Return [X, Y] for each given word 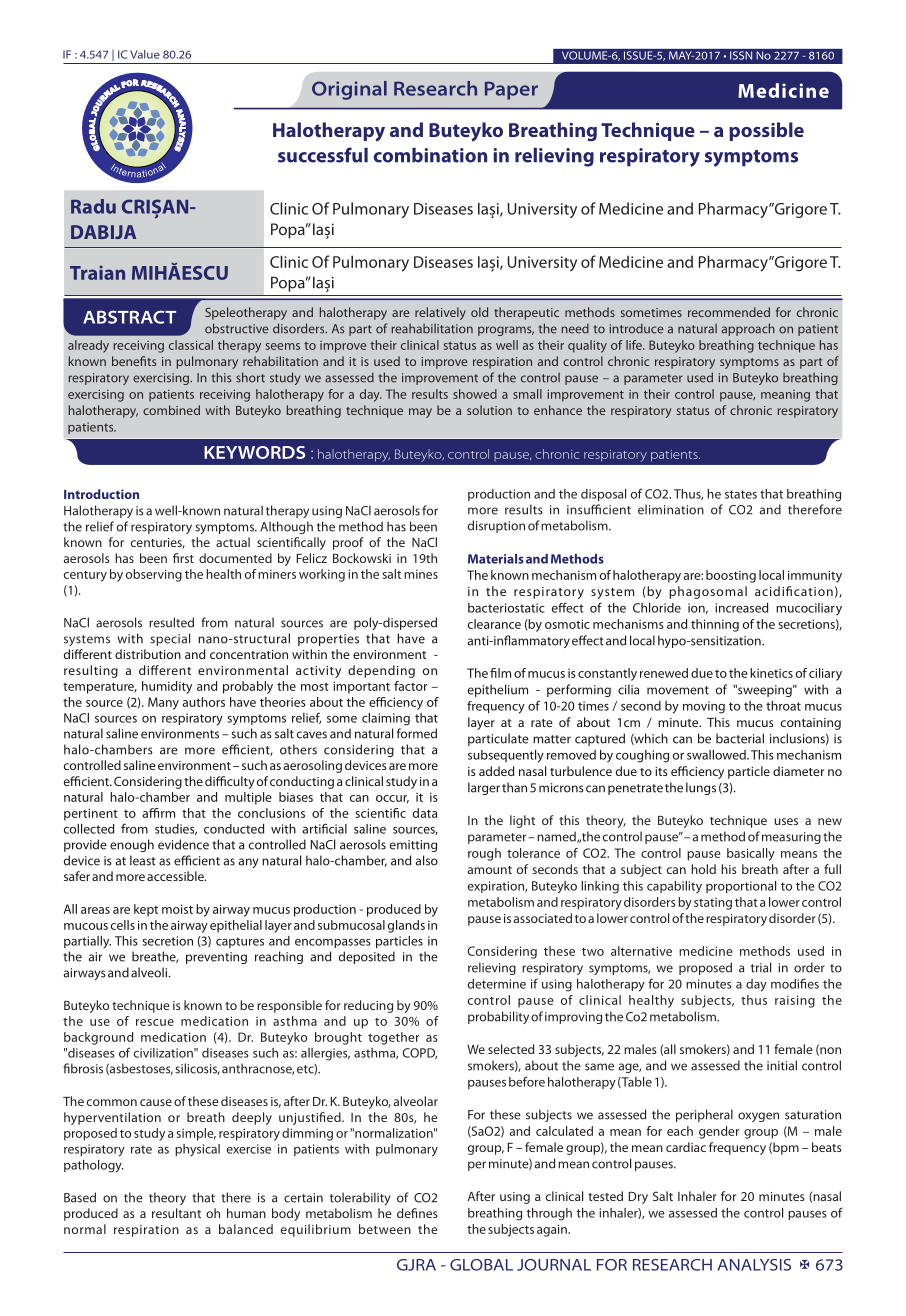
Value [145, 54]
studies [176, 829]
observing [154, 575]
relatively [440, 313]
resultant [176, 1213]
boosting [731, 576]
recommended [729, 312]
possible [766, 131]
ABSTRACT [129, 317]
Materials [496, 559]
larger [484, 788]
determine [497, 984]
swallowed [717, 755]
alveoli [150, 972]
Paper [511, 90]
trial [761, 967]
